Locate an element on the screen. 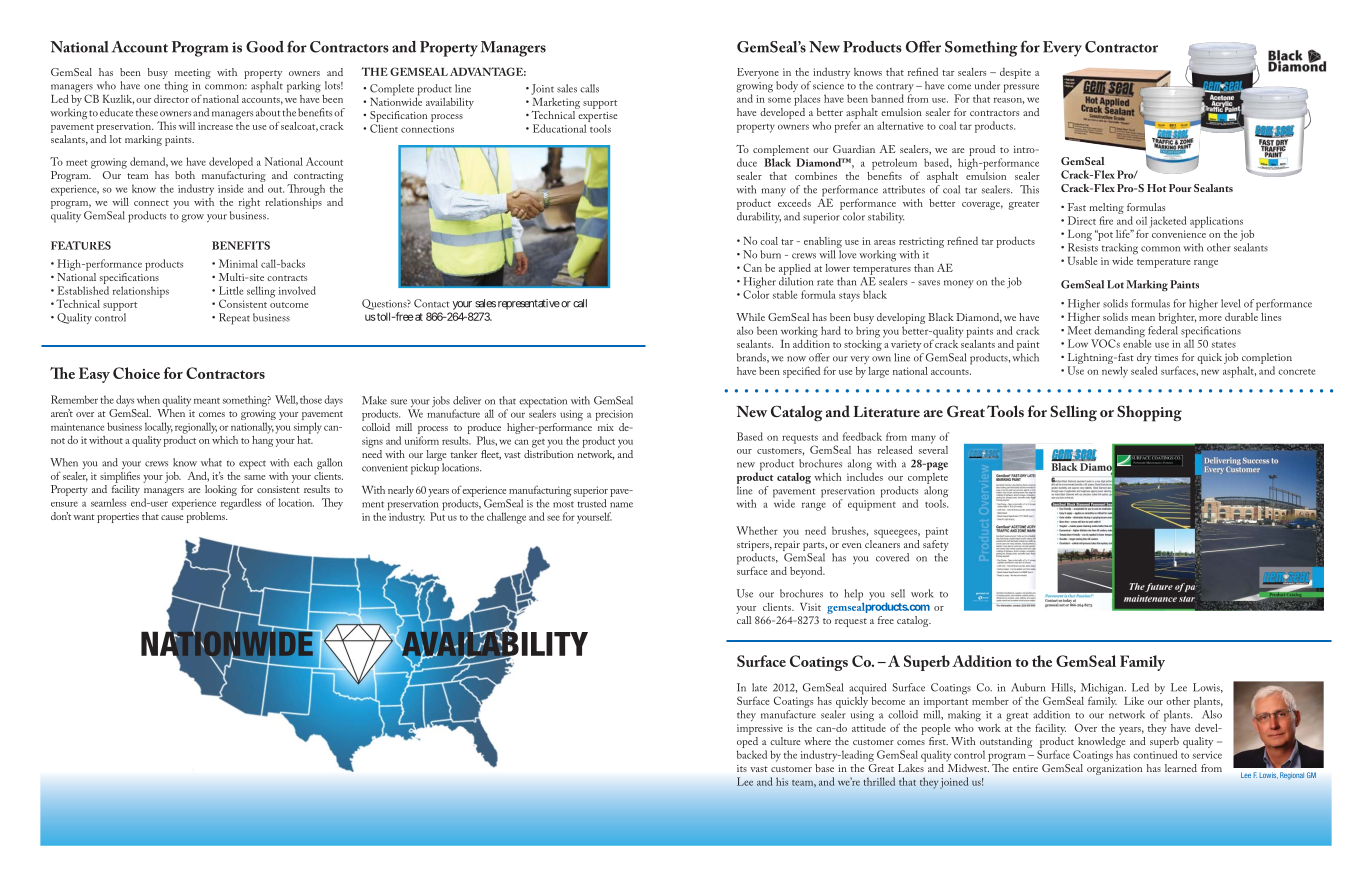  cause is located at coordinates (172, 517).
